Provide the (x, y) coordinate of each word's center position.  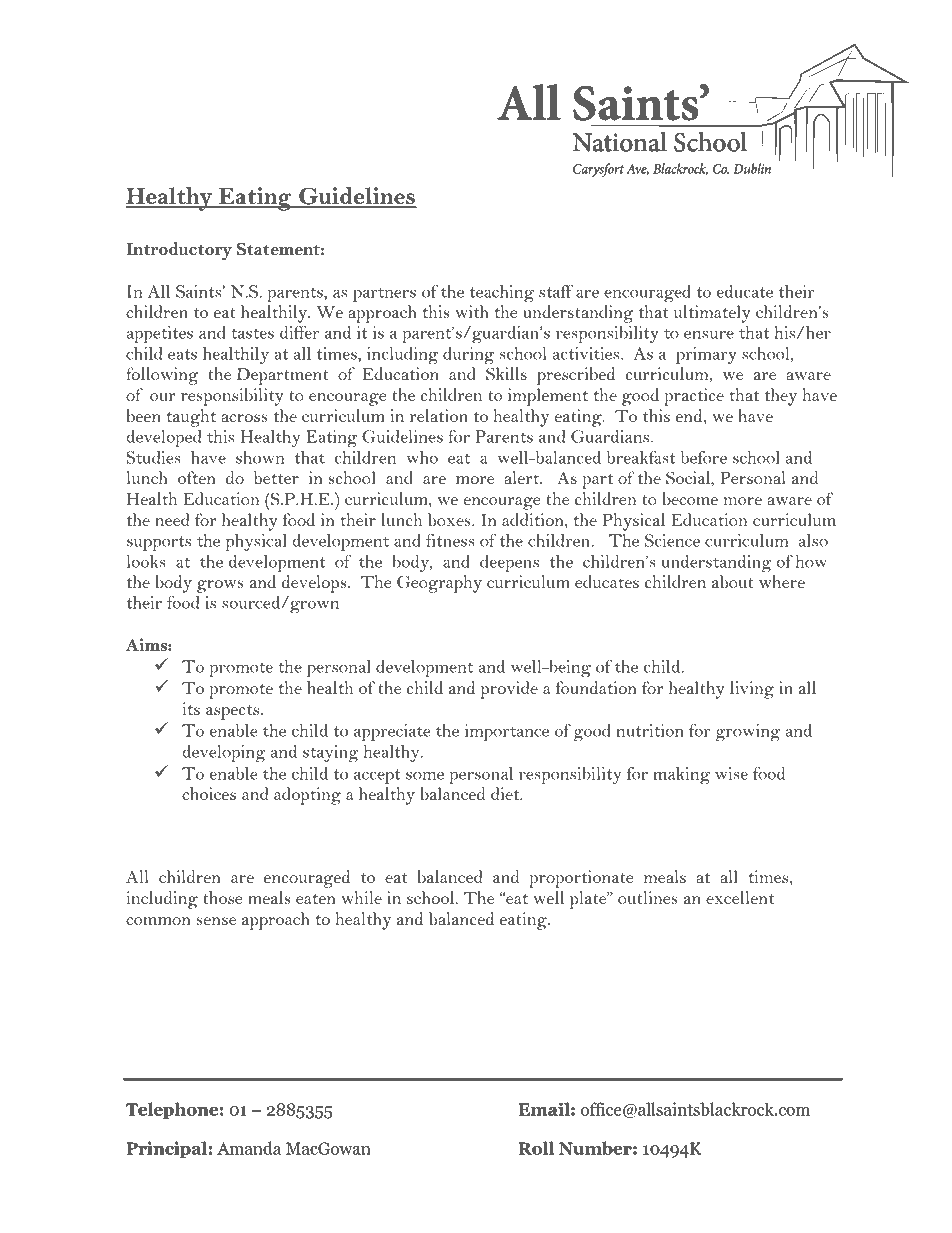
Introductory (179, 251)
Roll (536, 1148)
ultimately (712, 314)
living (752, 690)
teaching (502, 293)
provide (509, 690)
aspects (232, 712)
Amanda (249, 1148)
